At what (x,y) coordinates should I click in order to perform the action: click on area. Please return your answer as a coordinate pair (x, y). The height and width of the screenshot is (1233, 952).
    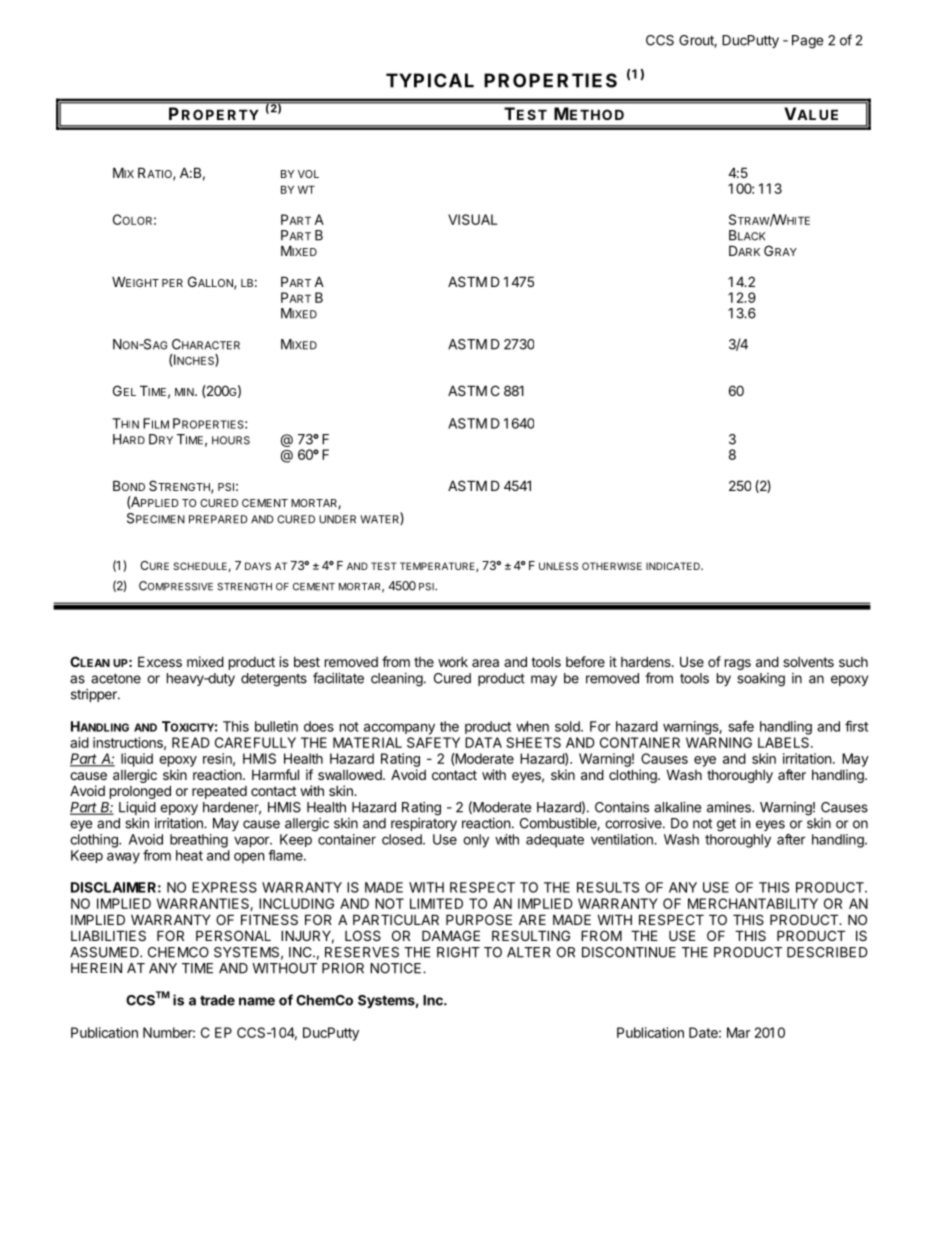
    Looking at the image, I should click on (485, 663).
